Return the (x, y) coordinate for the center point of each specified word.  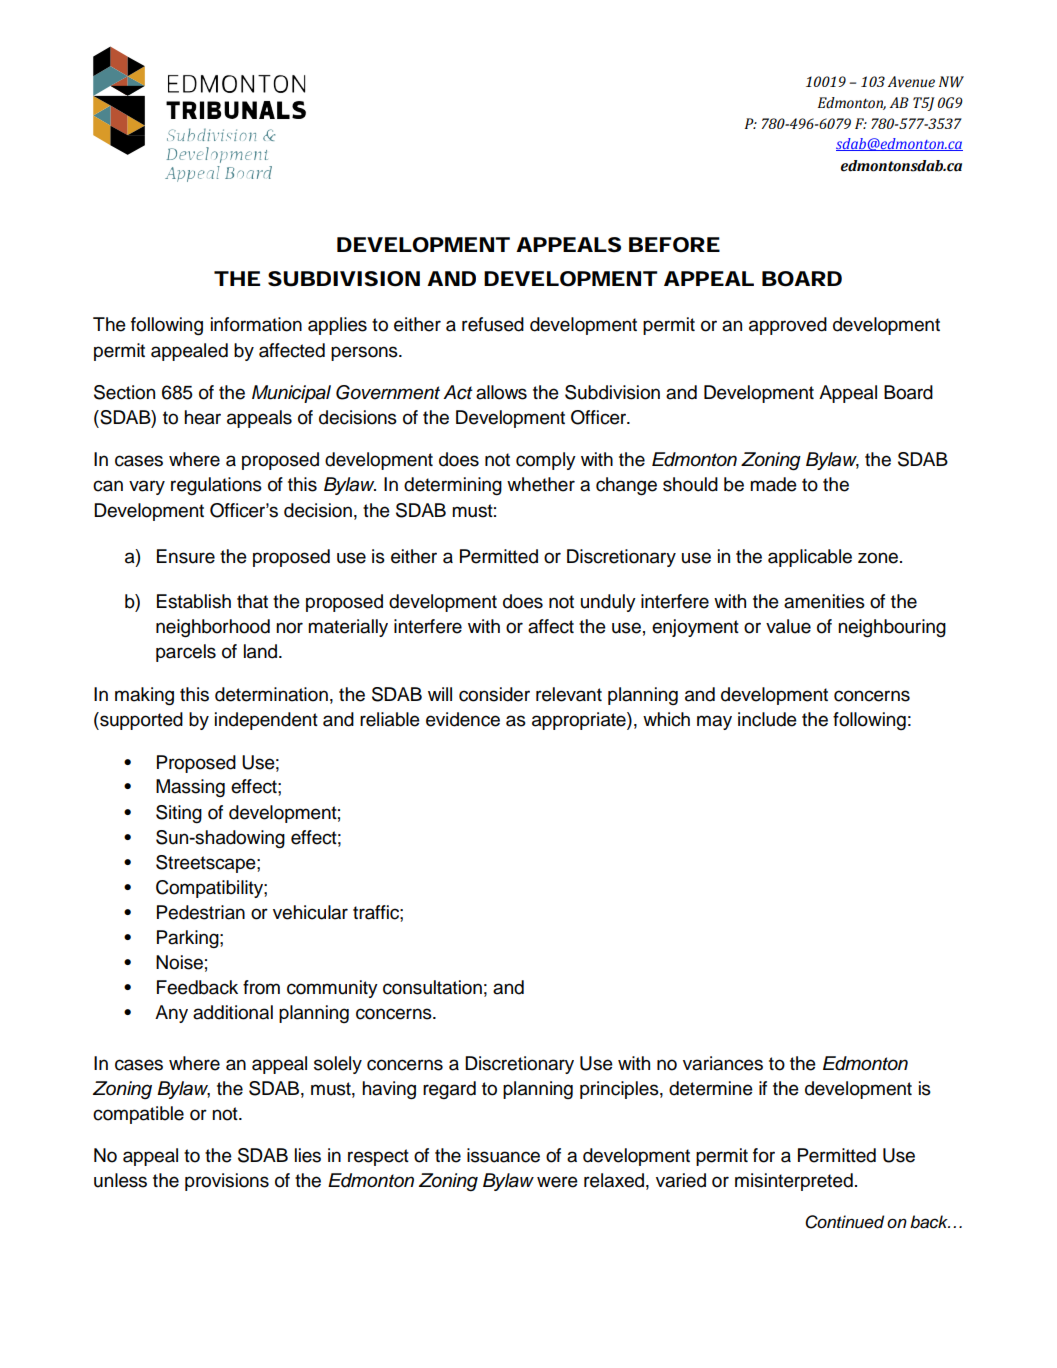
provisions (227, 1182)
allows (501, 392)
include (767, 719)
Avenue (911, 82)
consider (494, 694)
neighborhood (213, 628)
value (788, 626)
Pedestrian (201, 912)
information (256, 324)
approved (788, 326)
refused (493, 324)
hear (202, 417)
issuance (503, 1155)
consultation (432, 987)
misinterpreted (794, 1182)
